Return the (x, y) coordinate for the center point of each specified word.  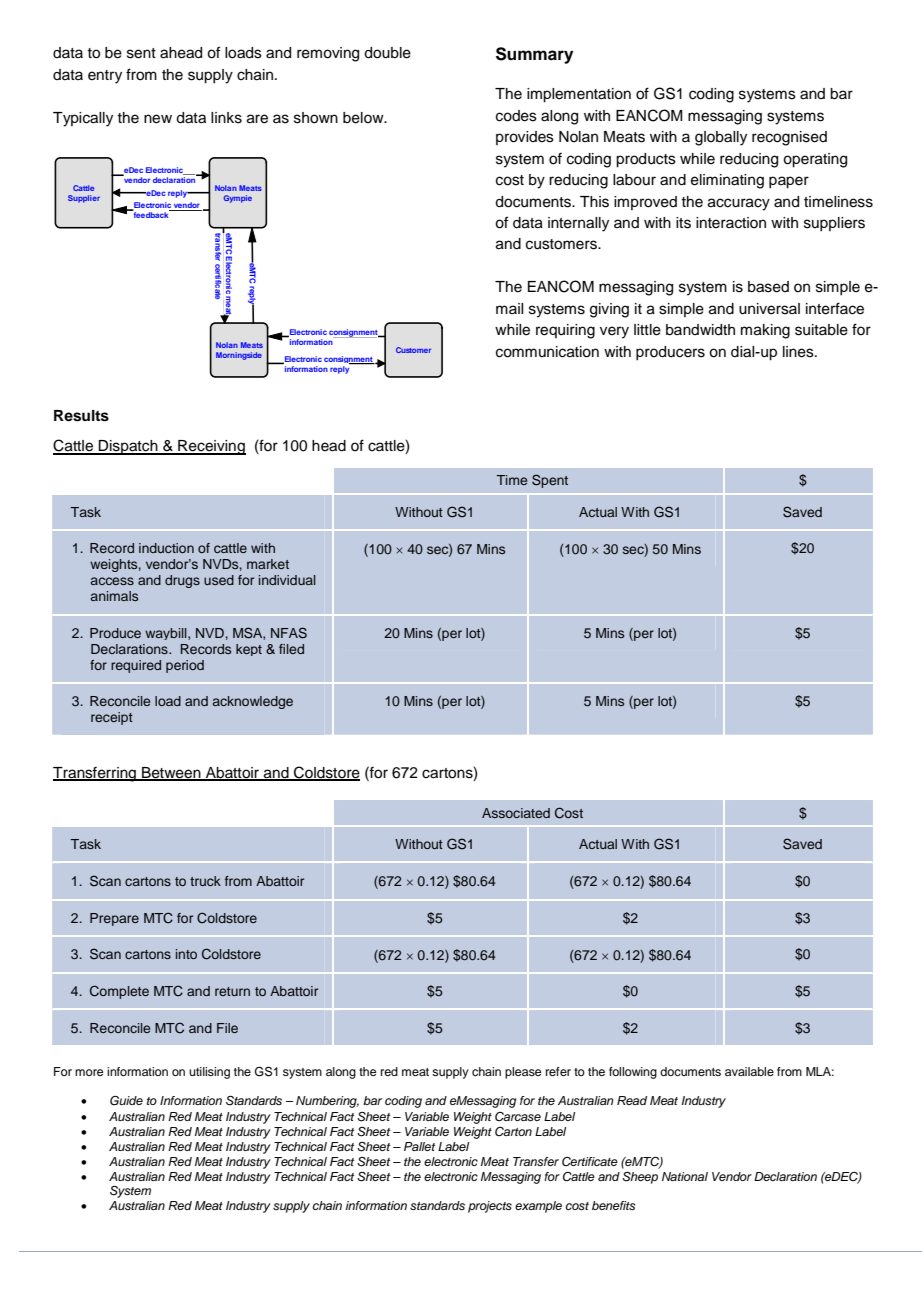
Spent (550, 481)
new (158, 119)
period (185, 666)
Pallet (419, 1146)
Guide (126, 1101)
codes (516, 116)
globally (721, 138)
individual (287, 580)
